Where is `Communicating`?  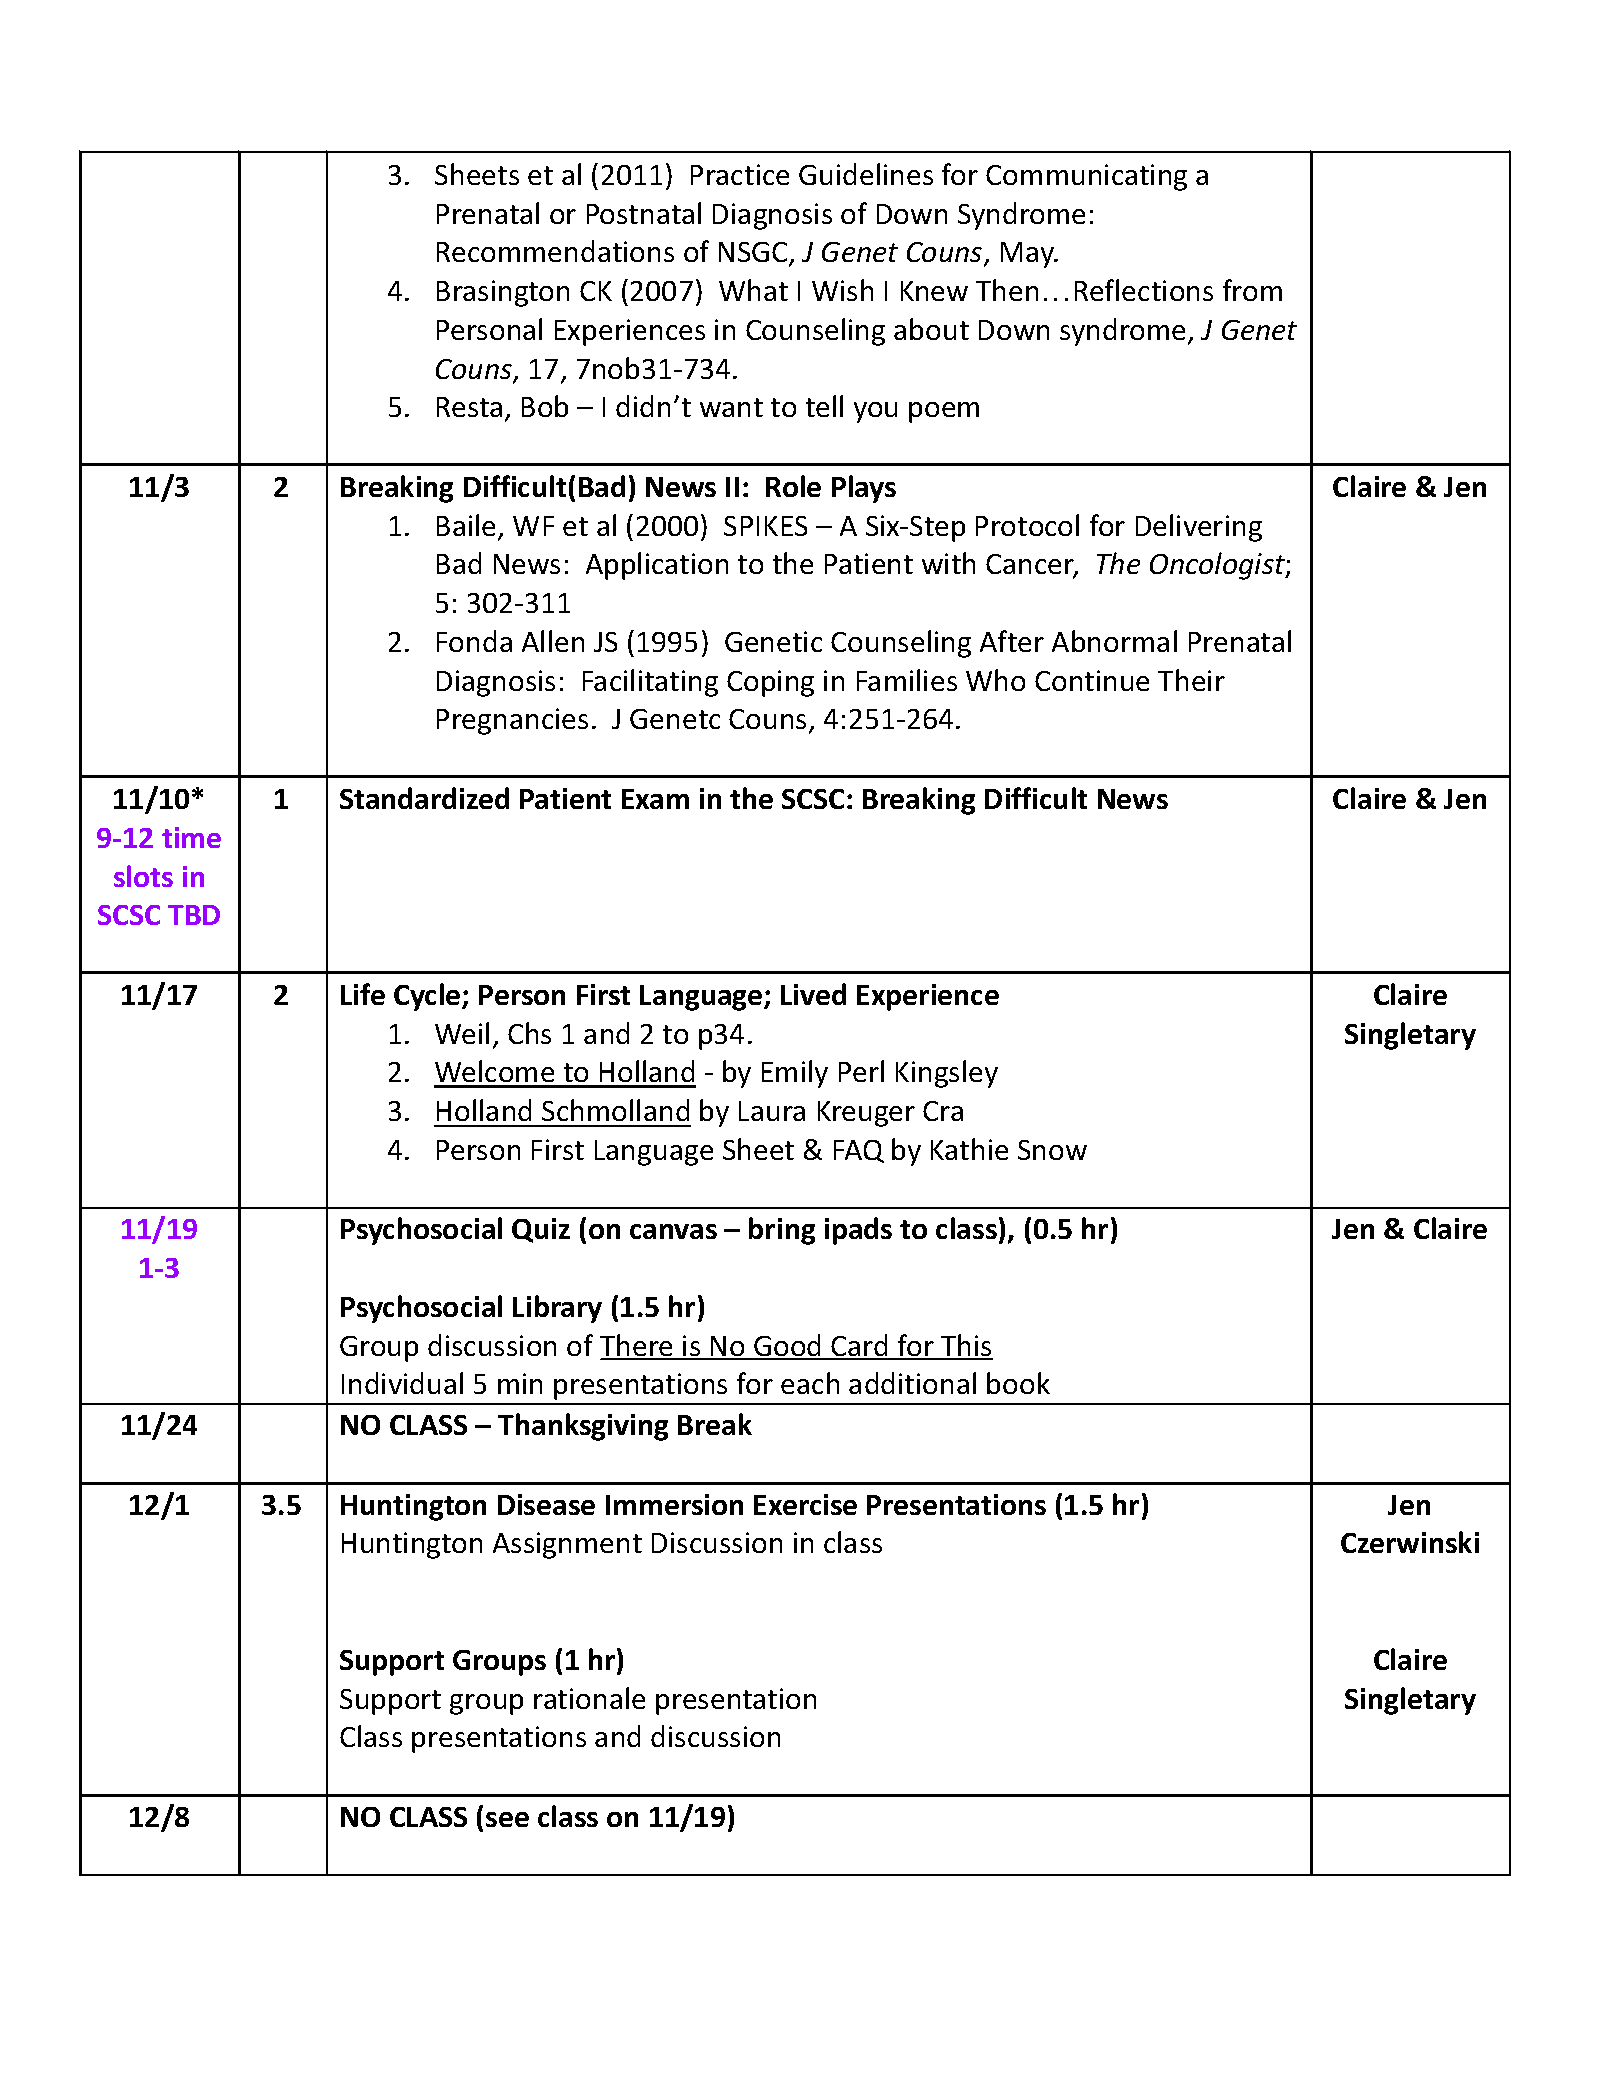
Communicating is located at coordinates (1086, 177).
